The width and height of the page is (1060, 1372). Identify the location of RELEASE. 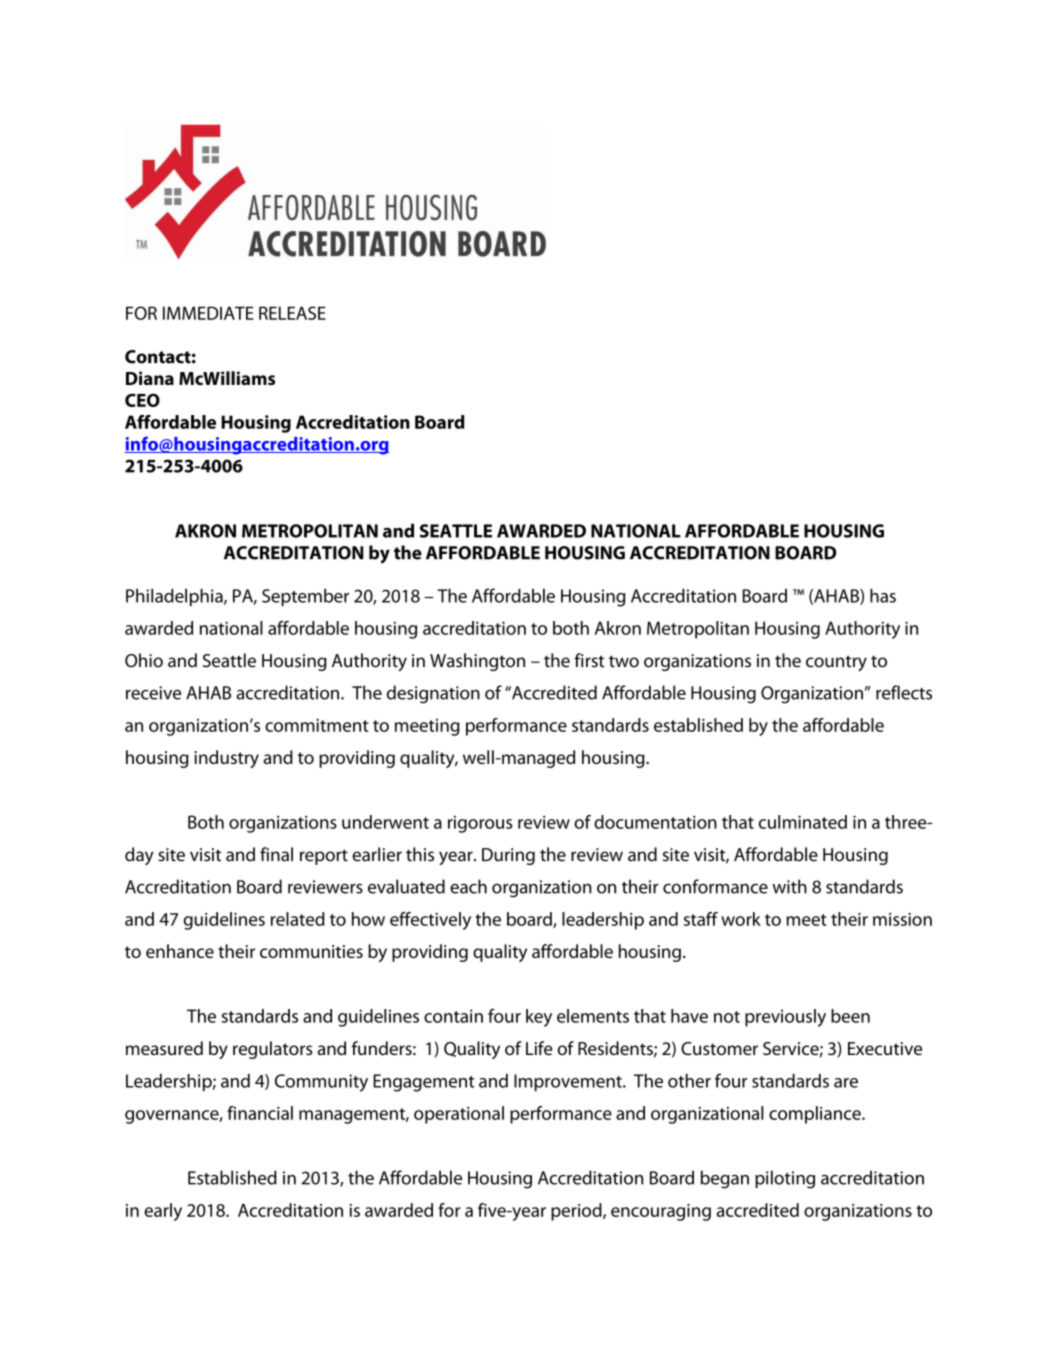
(292, 313).
